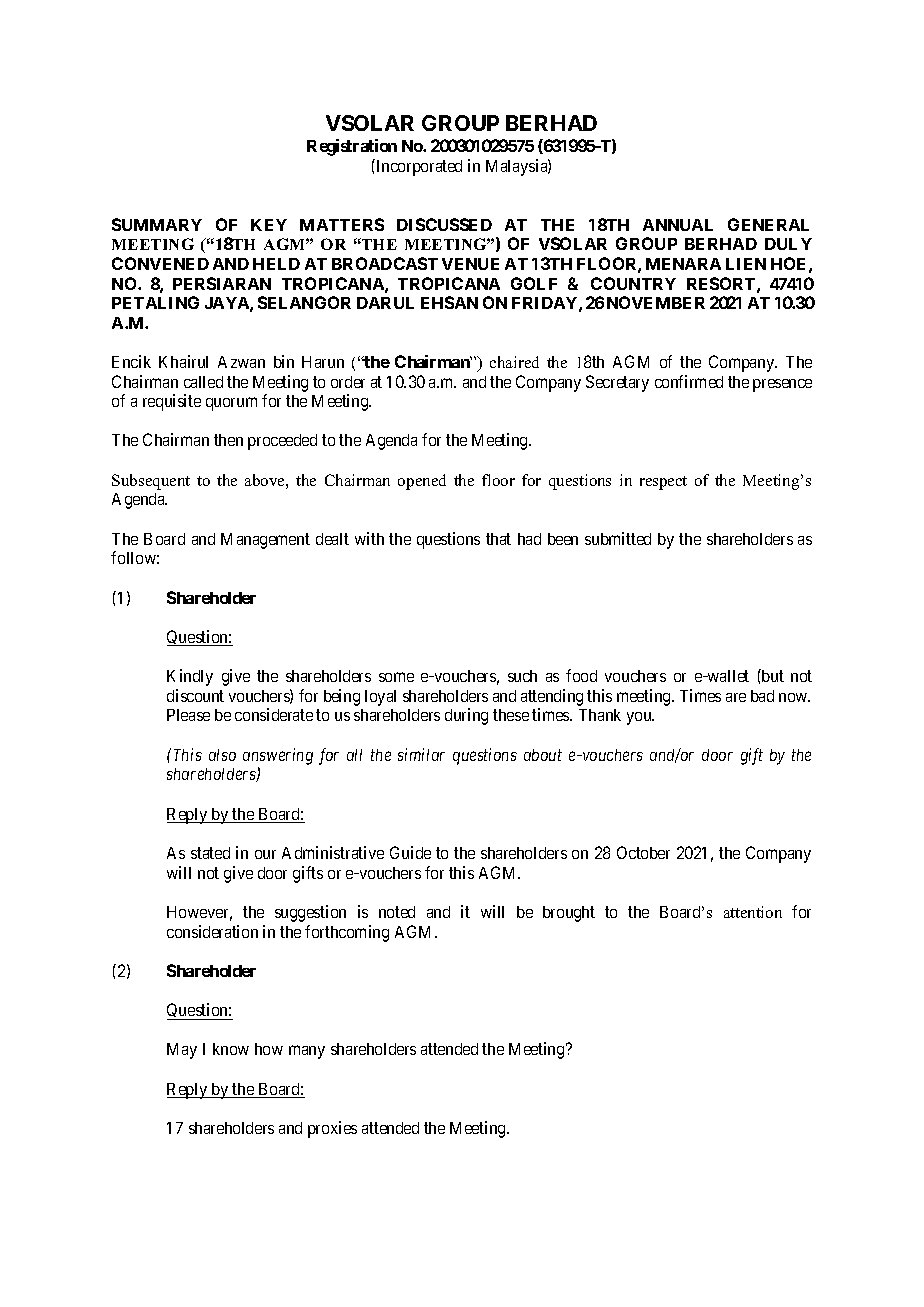 This document has width=924, height=1307. I want to click on proxies, so click(332, 1129).
